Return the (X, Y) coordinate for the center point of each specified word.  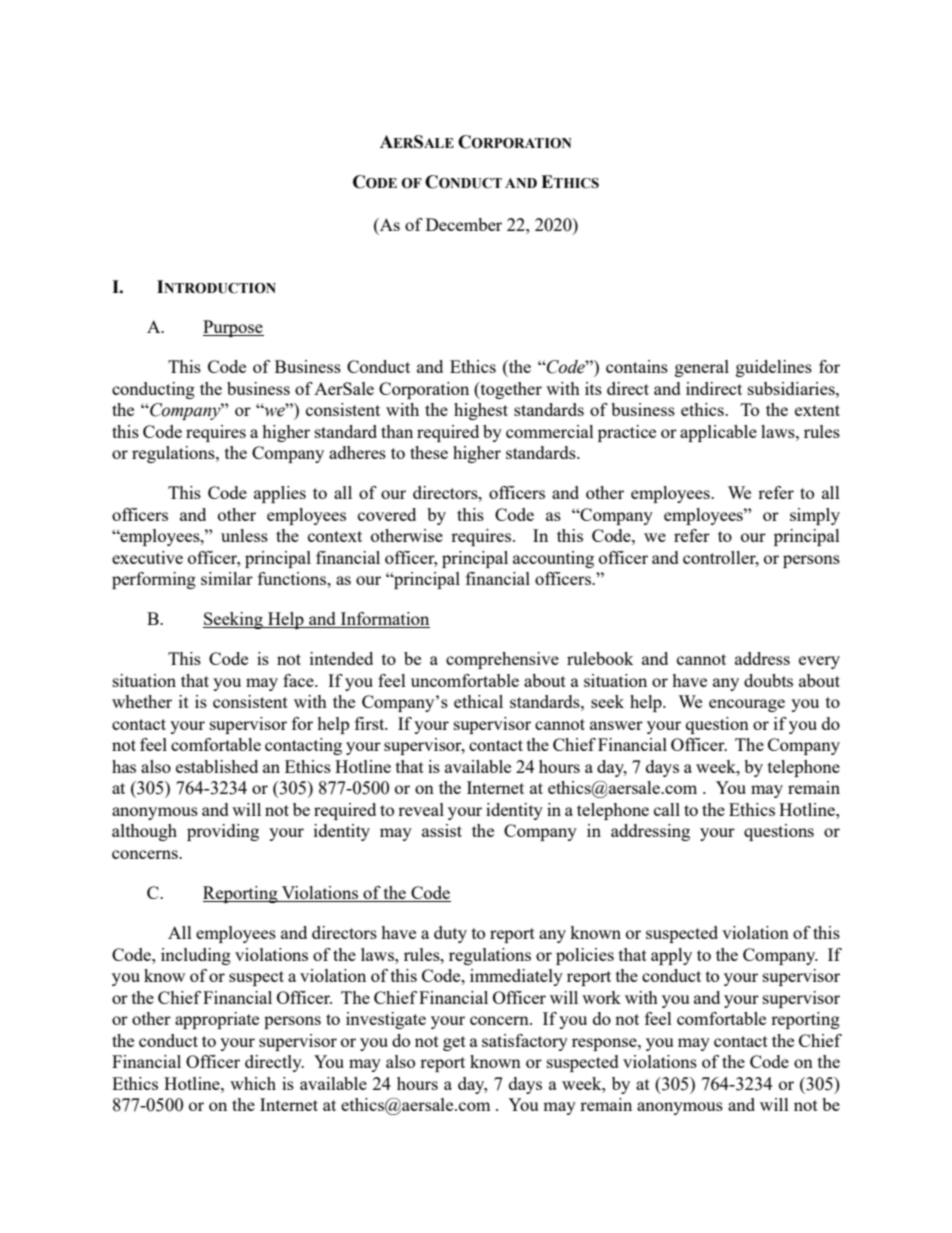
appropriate (217, 1020)
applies (280, 494)
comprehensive (502, 660)
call (667, 809)
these (429, 452)
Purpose (233, 328)
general (702, 368)
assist (442, 830)
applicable (718, 433)
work (601, 997)
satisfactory (525, 1042)
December (464, 224)
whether (142, 701)
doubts (768, 680)
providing (223, 832)
